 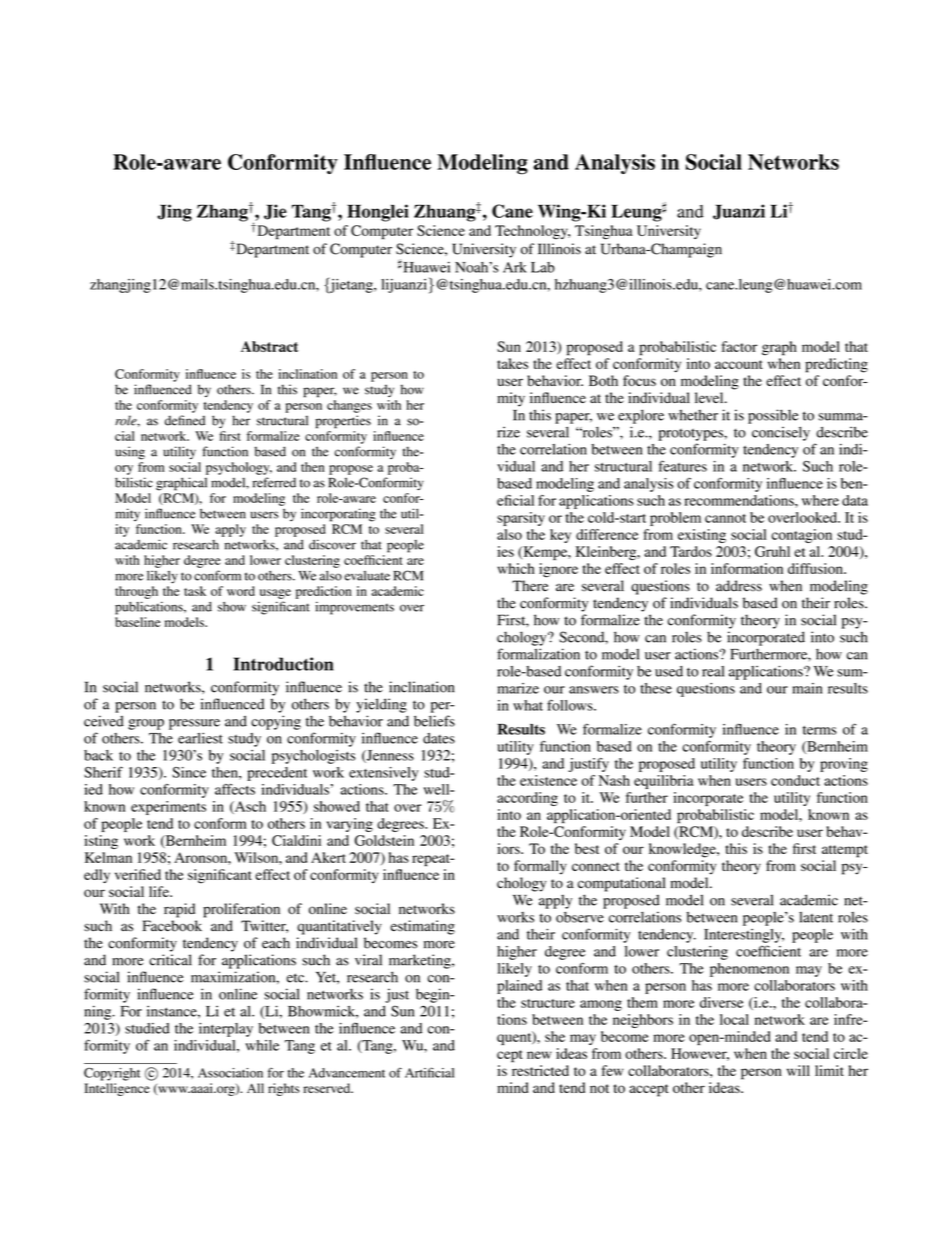 What do you see at coordinates (230, 1073) in the screenshot?
I see `Association` at bounding box center [230, 1073].
